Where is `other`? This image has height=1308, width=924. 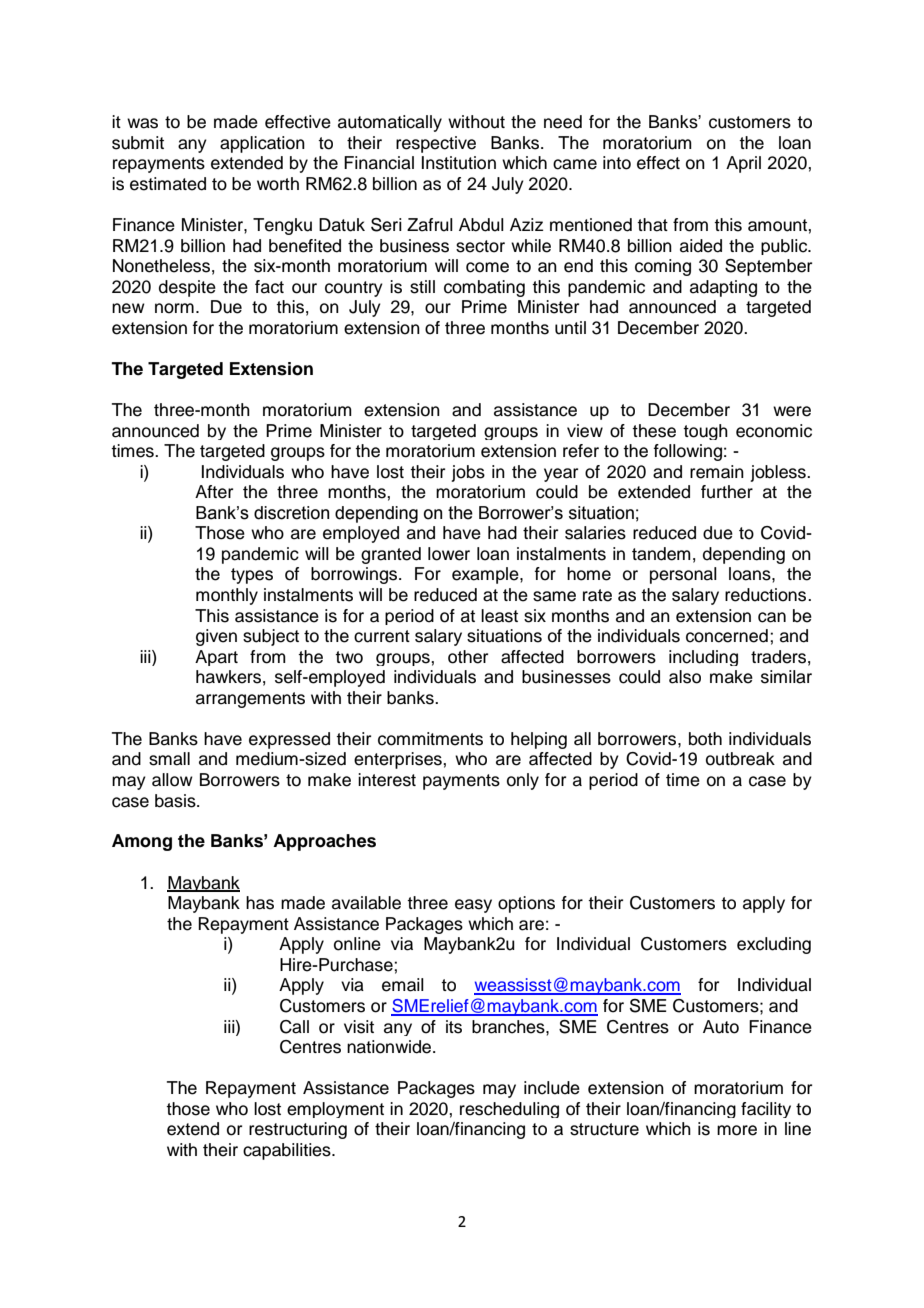 other is located at coordinates (468, 657).
